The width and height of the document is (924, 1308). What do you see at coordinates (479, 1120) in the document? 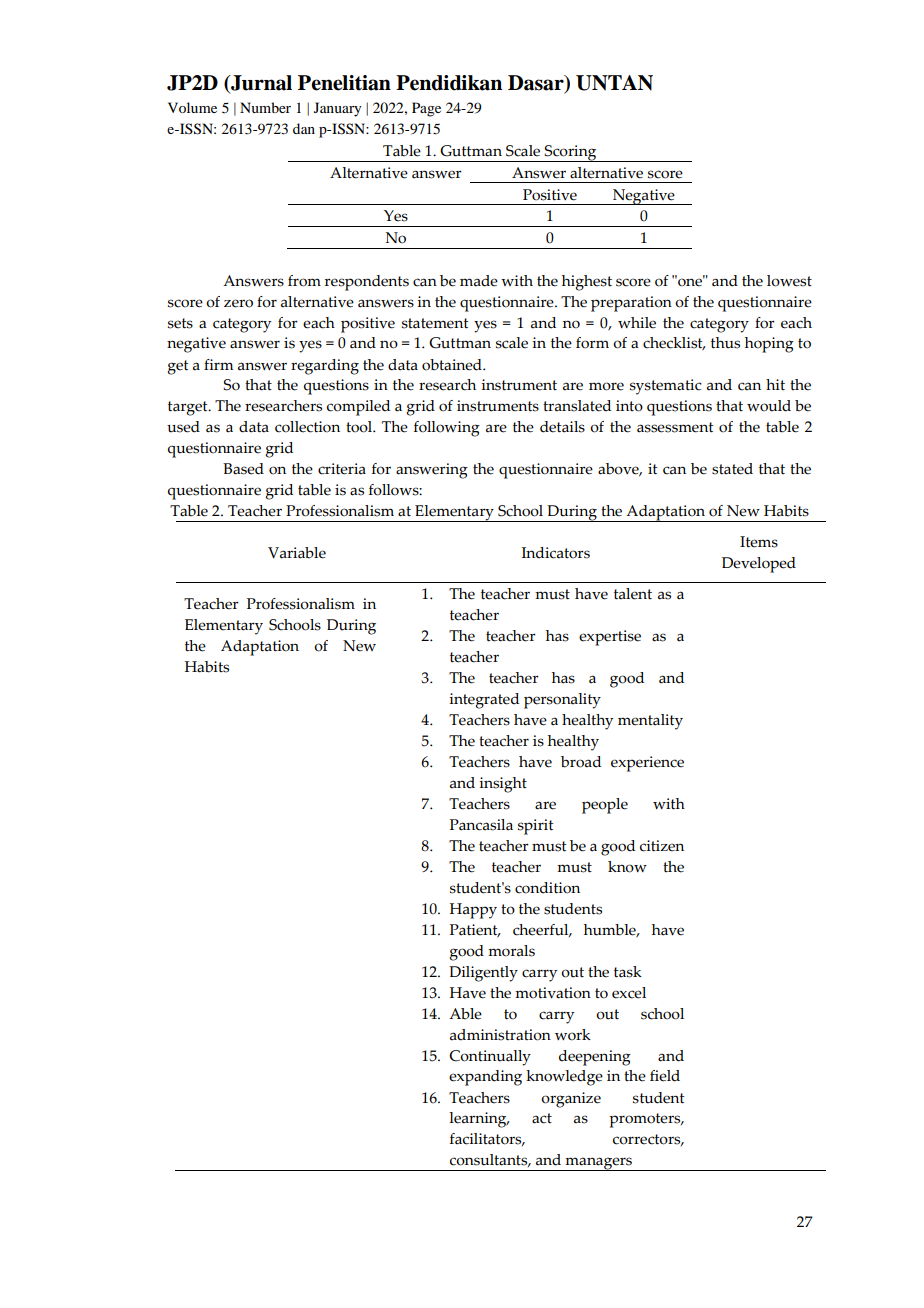
I see `learning` at bounding box center [479, 1120].
